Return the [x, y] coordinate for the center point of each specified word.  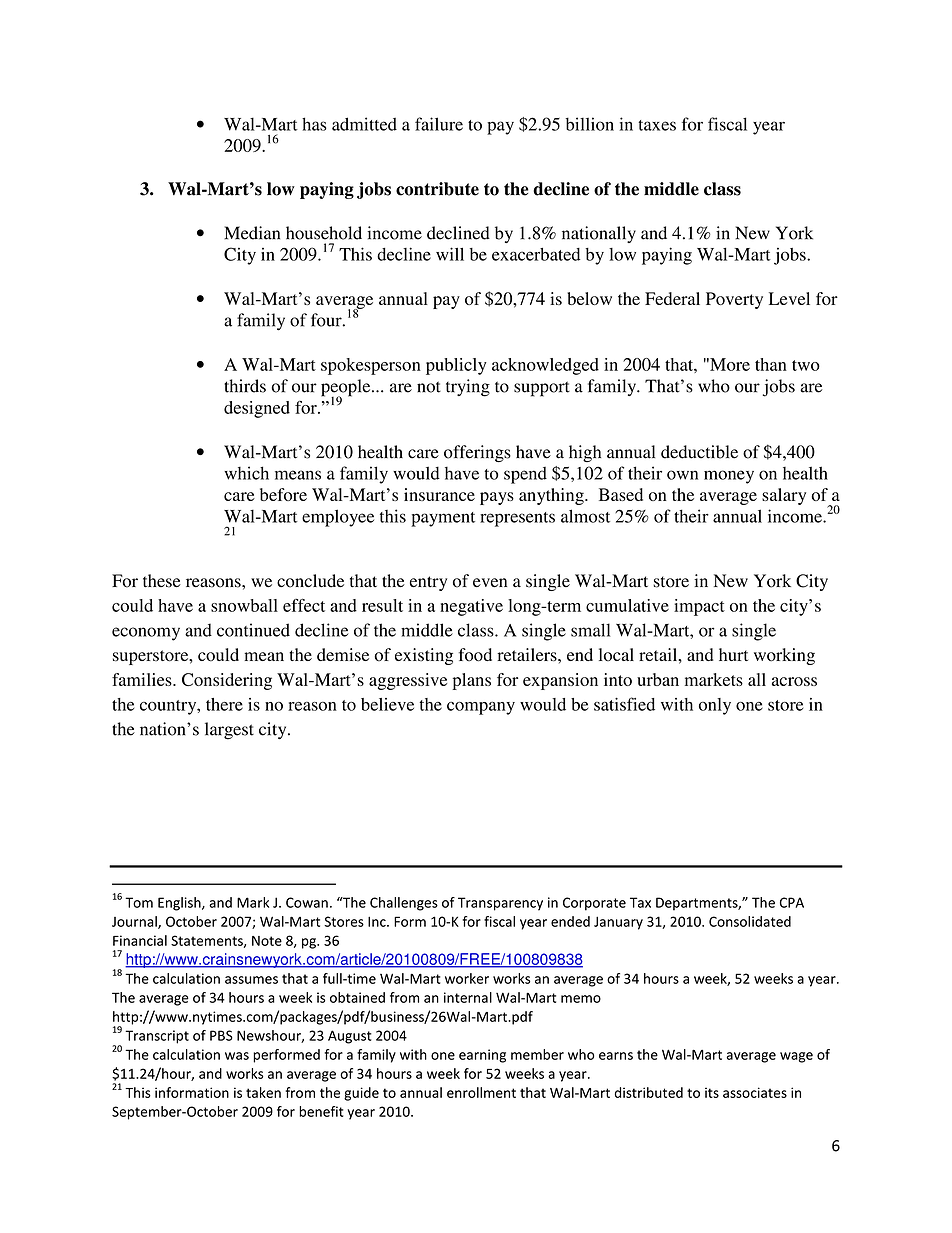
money [729, 477]
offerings [477, 453]
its [712, 1092]
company [481, 708]
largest [229, 731]
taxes [657, 125]
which [246, 473]
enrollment [481, 1092]
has [314, 124]
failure [439, 124]
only [715, 706]
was [237, 1056]
